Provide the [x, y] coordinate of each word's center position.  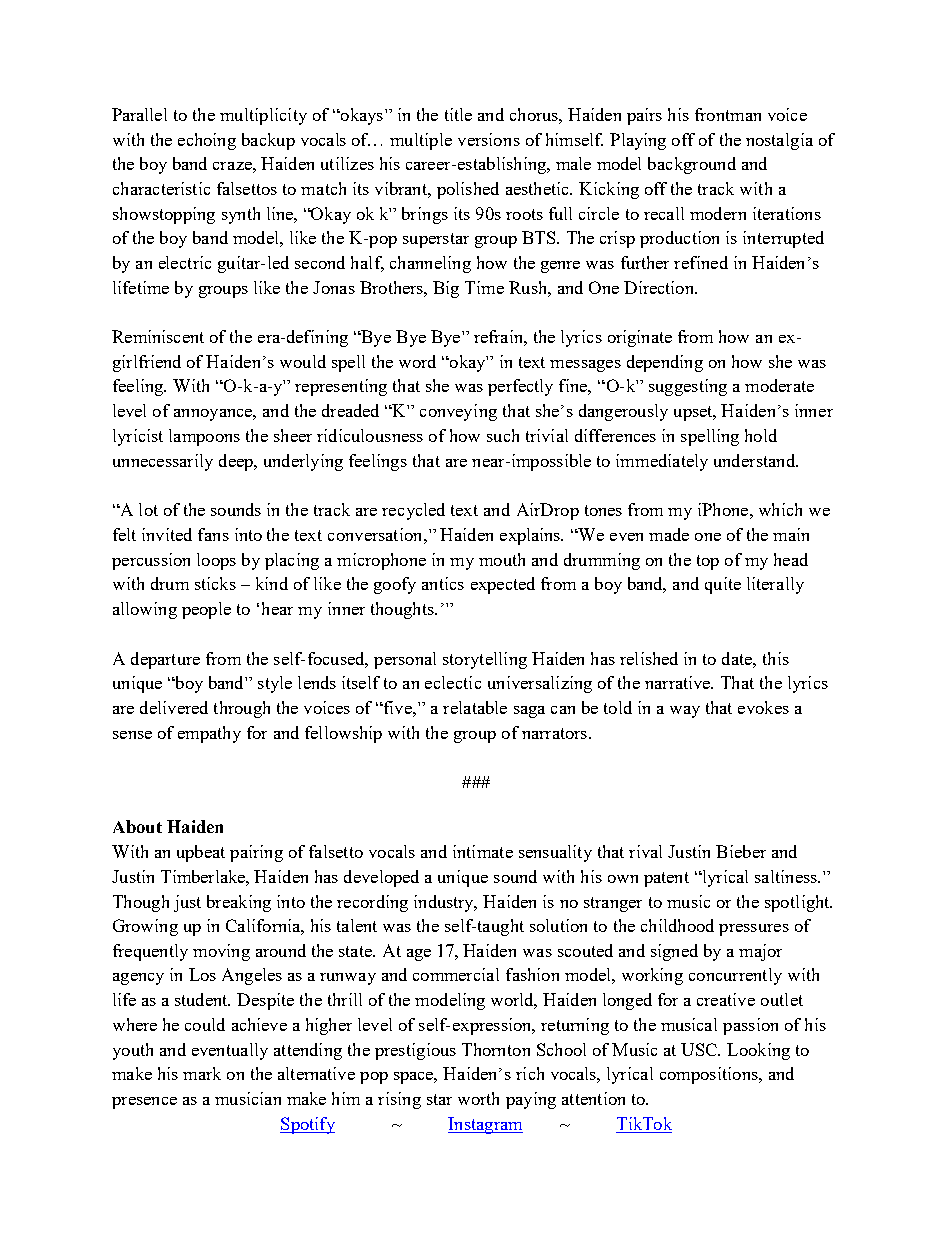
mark [202, 1073]
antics [443, 583]
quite [723, 585]
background [692, 165]
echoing [207, 141]
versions [489, 139]
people [206, 610]
